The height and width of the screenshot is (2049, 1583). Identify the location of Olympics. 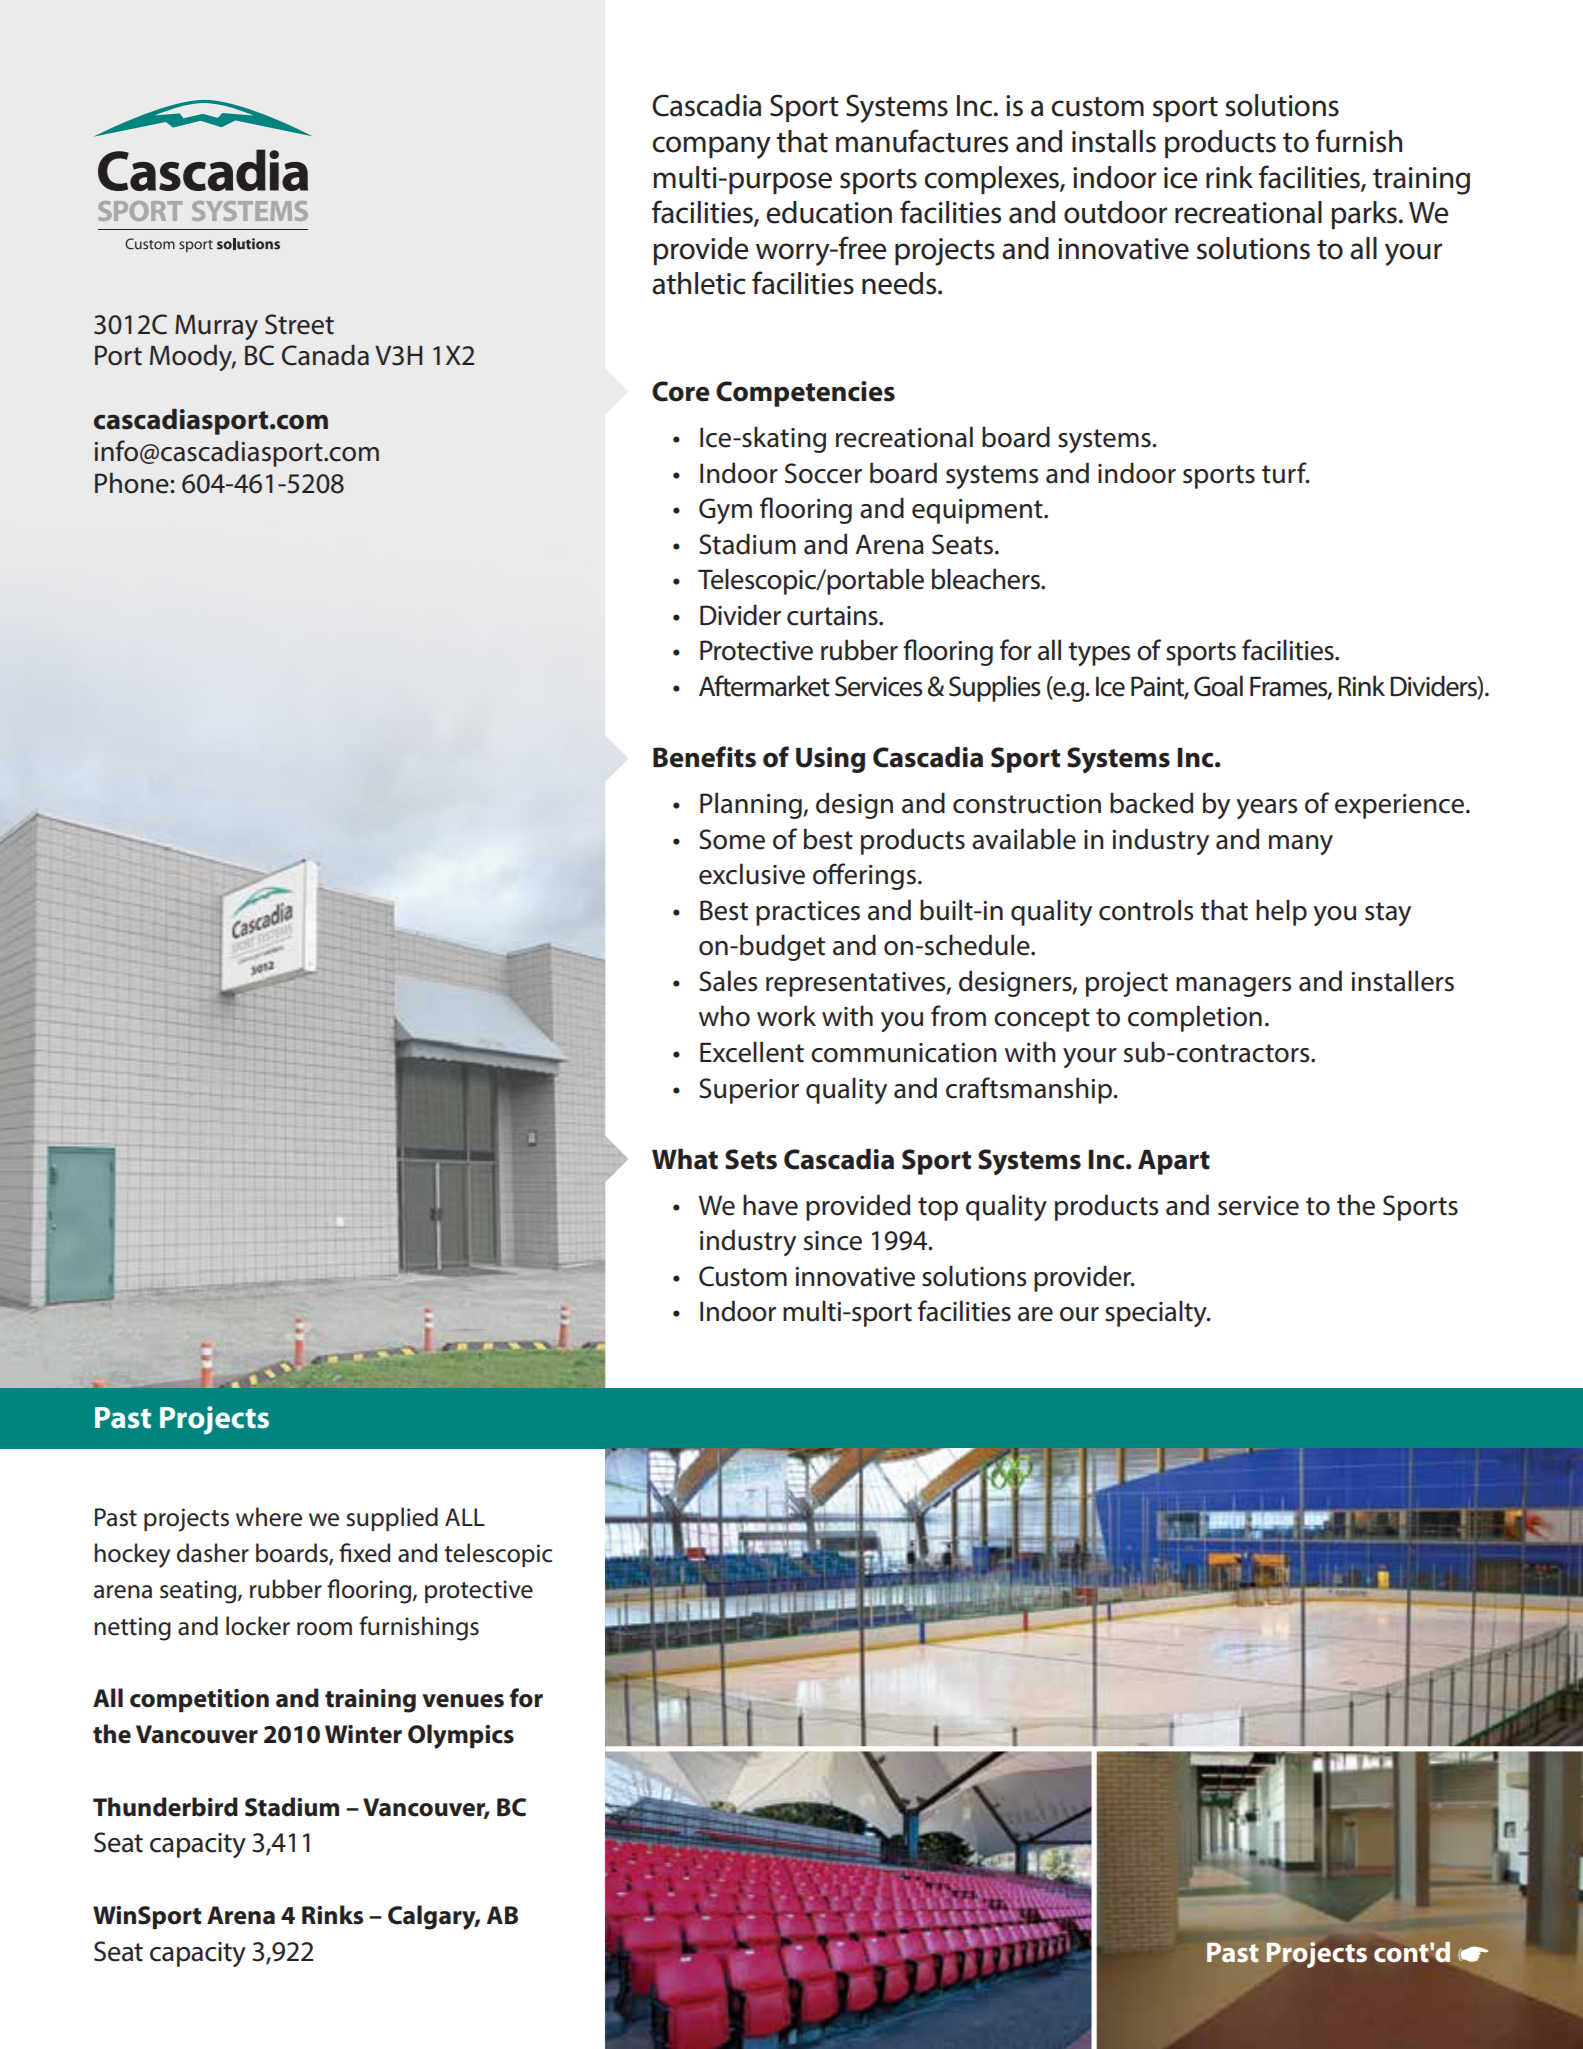
(461, 1736).
